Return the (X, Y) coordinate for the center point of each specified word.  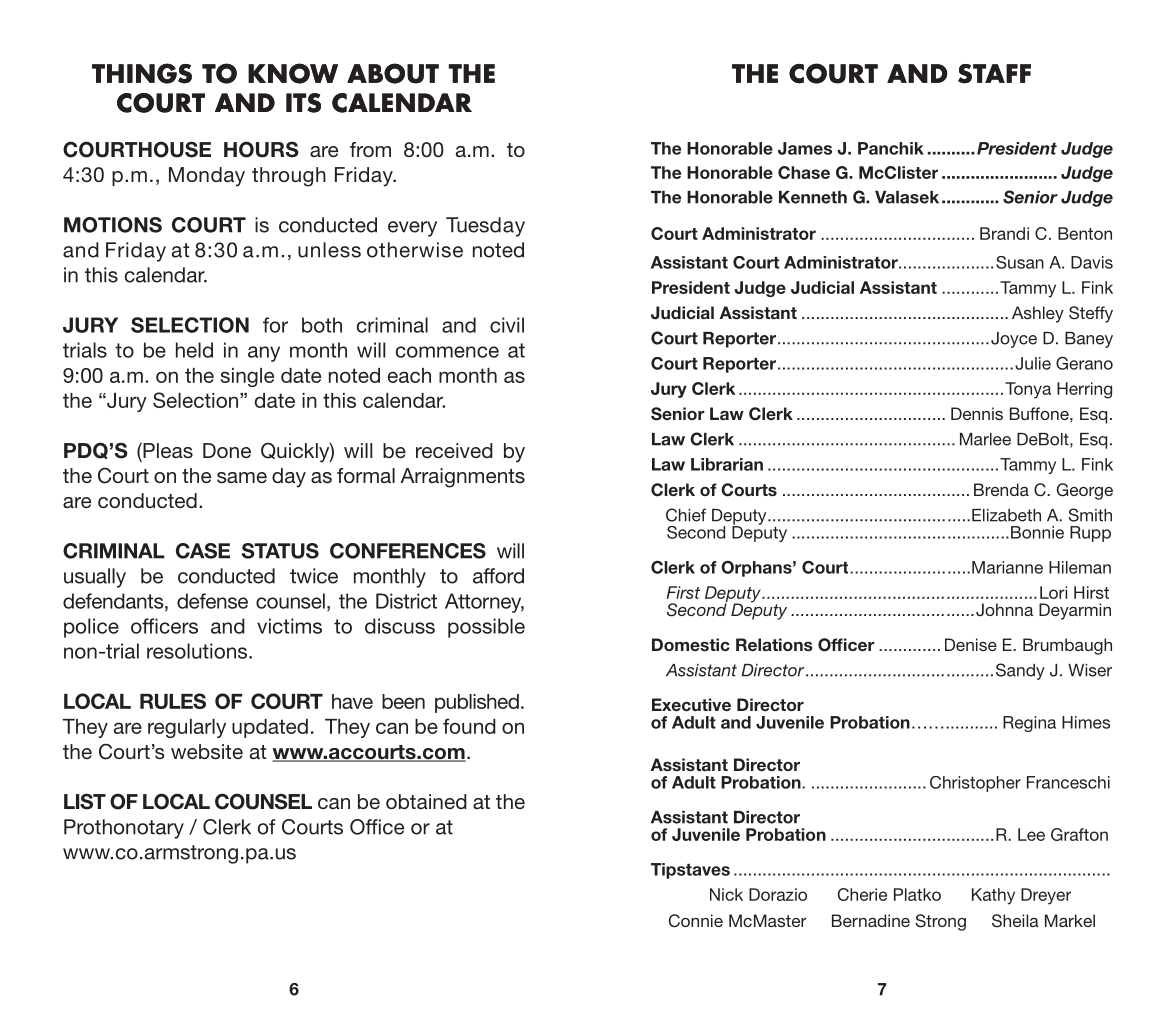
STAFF (994, 74)
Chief (686, 515)
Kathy (993, 896)
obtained (426, 801)
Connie (696, 921)
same (242, 477)
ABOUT (393, 73)
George (1085, 491)
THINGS (142, 73)
